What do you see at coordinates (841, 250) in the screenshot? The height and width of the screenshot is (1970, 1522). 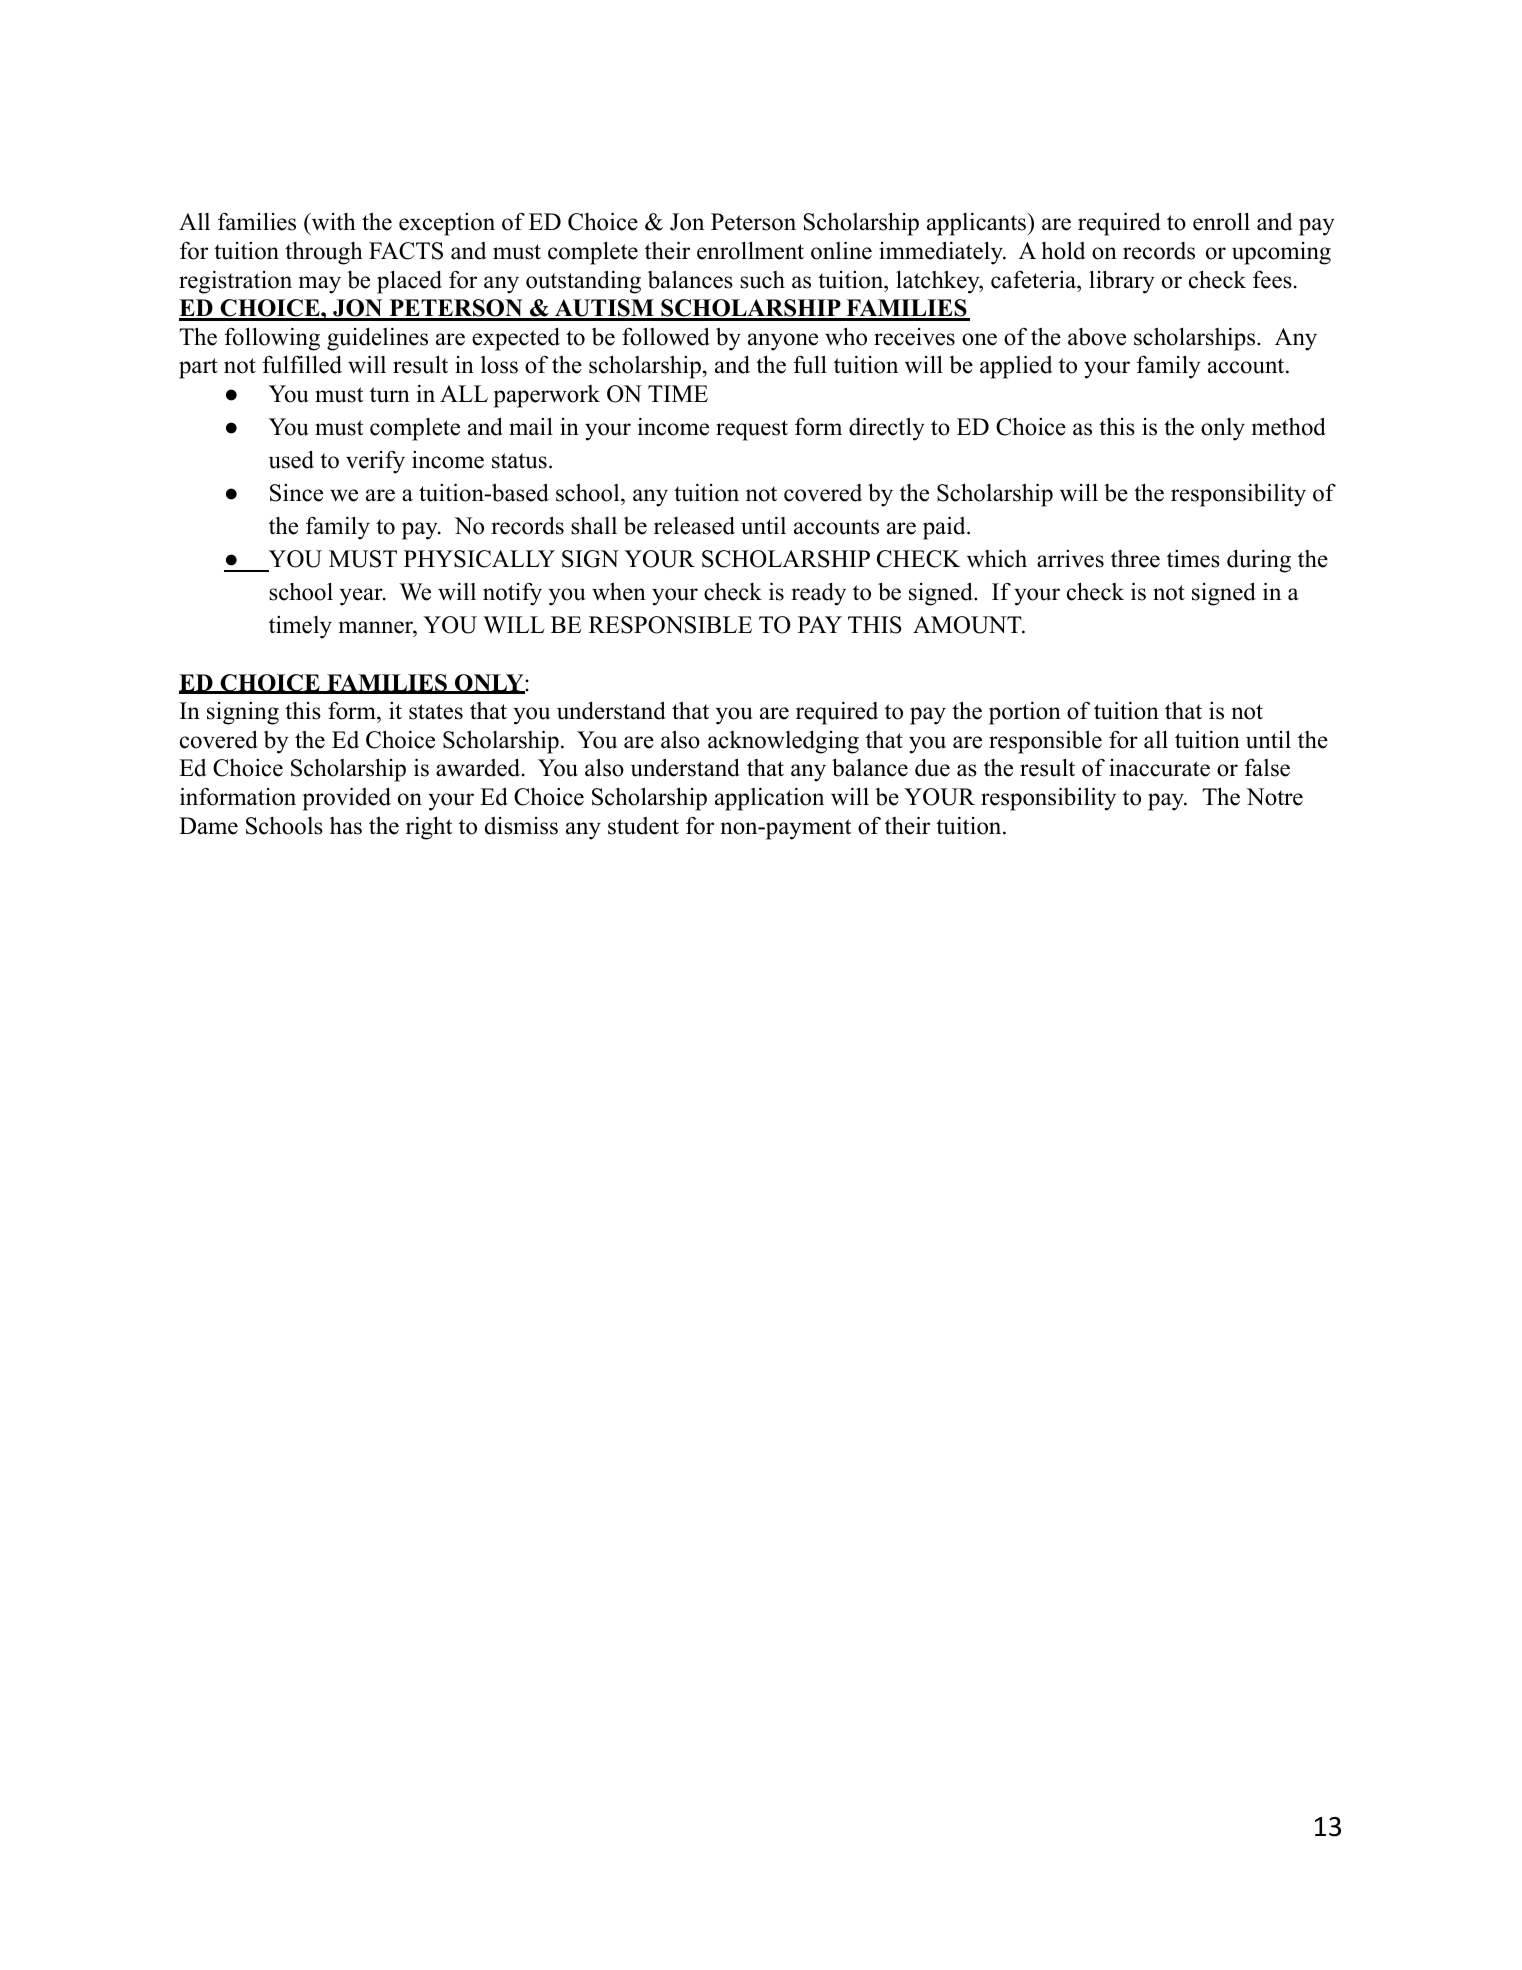 I see `online` at bounding box center [841, 250].
